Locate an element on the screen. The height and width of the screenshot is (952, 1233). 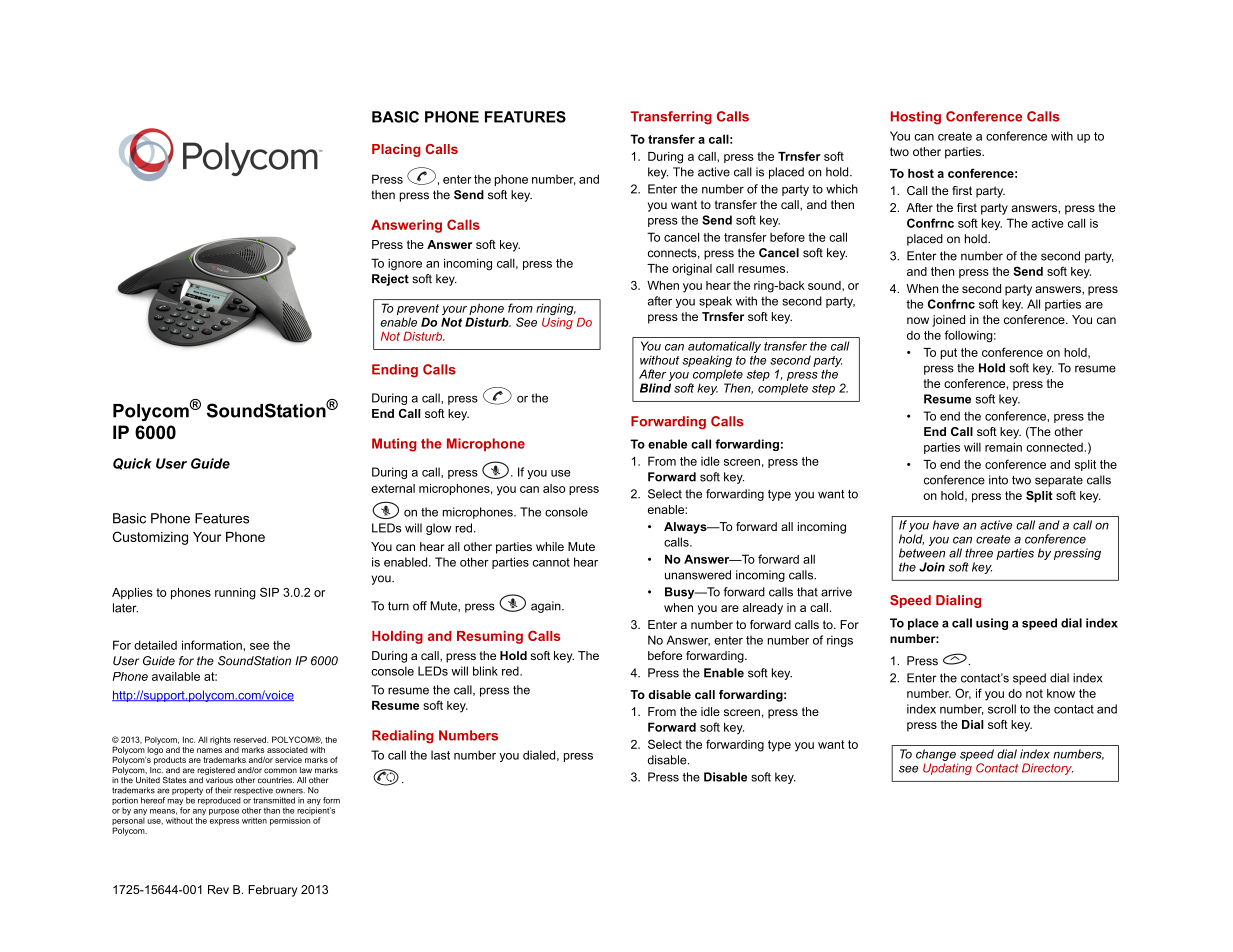
have is located at coordinates (946, 525).
